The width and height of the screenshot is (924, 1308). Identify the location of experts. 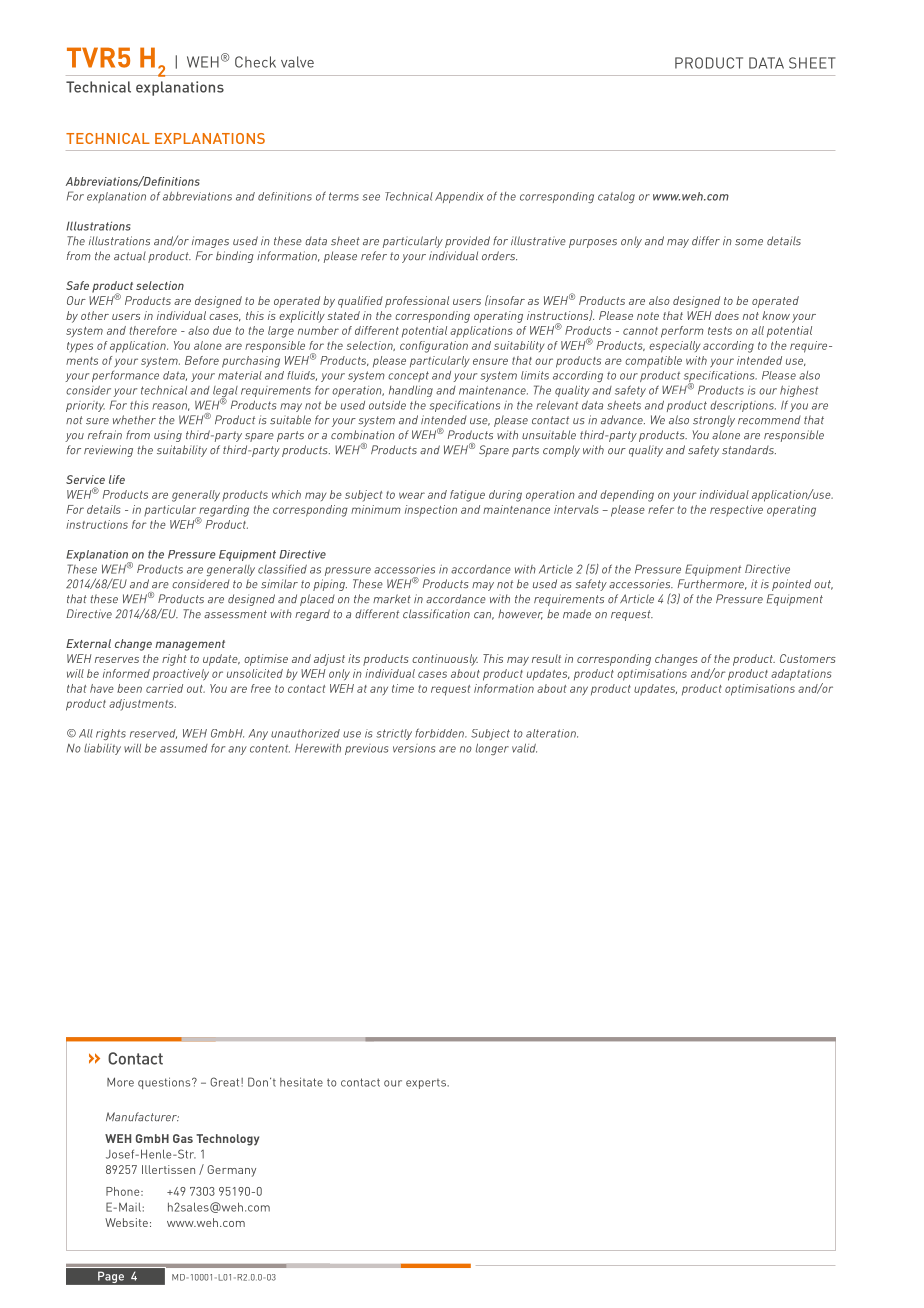
(427, 1084).
